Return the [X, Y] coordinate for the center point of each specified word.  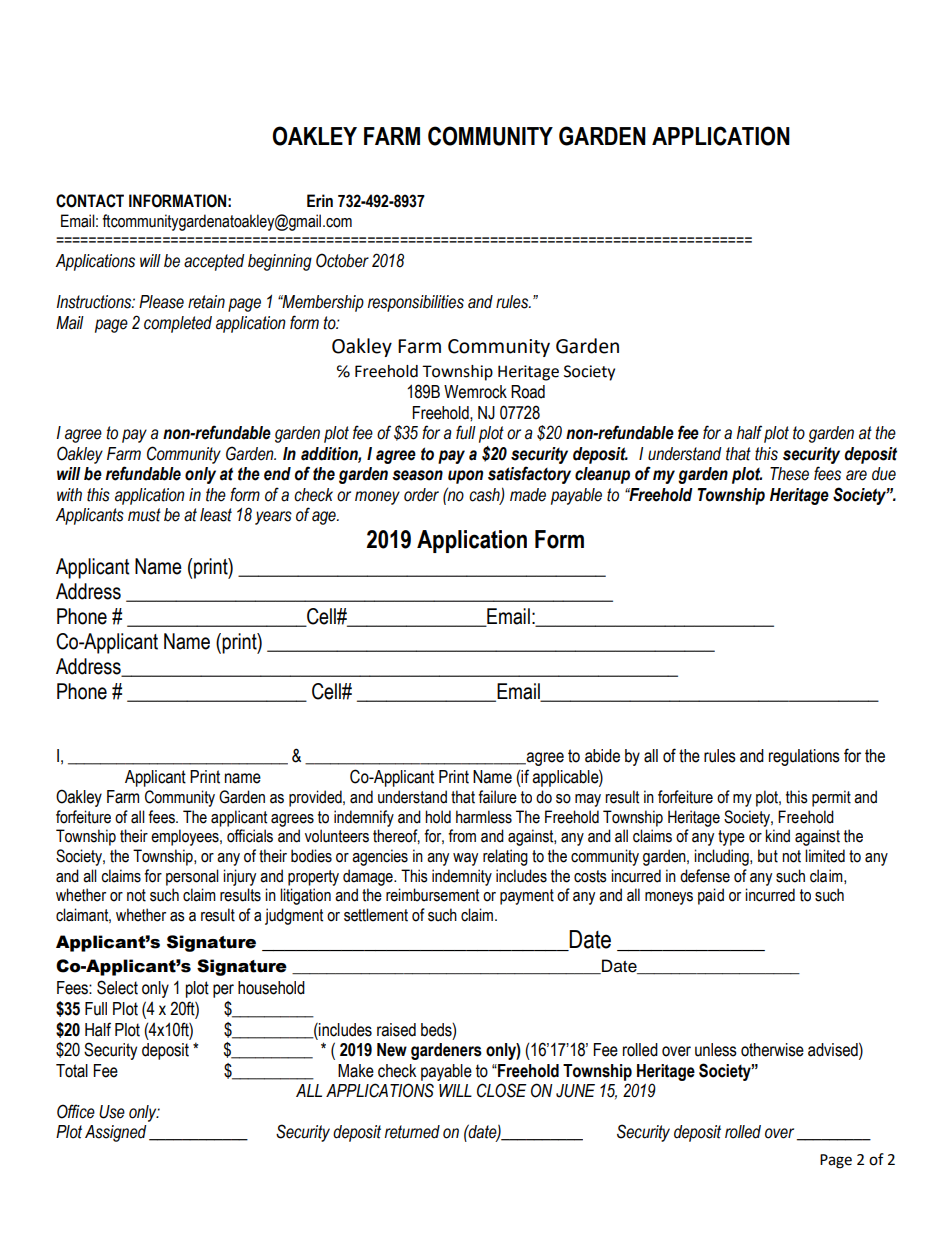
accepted [214, 262]
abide [602, 756]
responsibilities [415, 303]
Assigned [116, 1133]
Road [528, 392]
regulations [804, 757]
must [144, 515]
